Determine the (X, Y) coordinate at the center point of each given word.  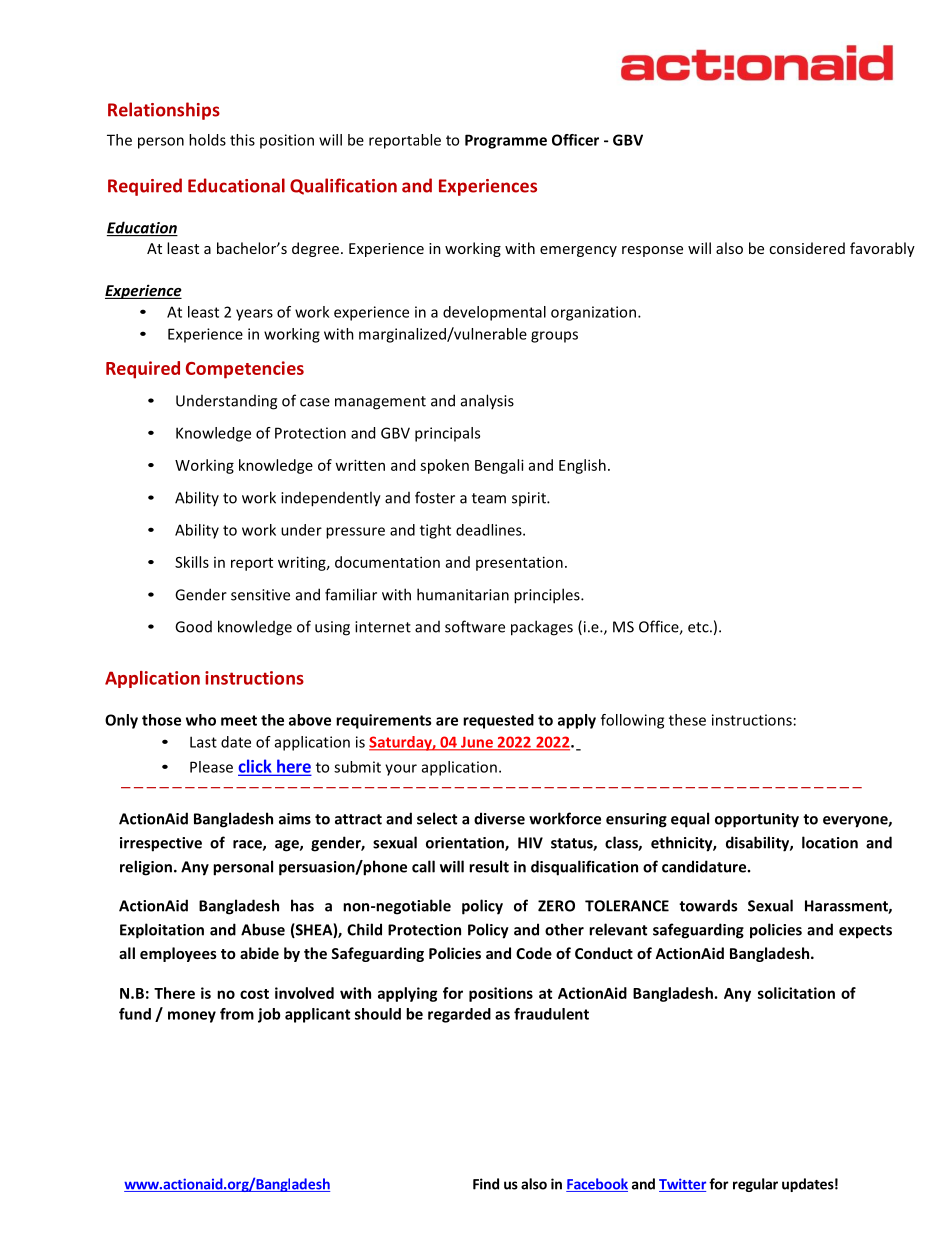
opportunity (757, 820)
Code (534, 953)
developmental (494, 313)
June (477, 743)
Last (203, 742)
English (582, 466)
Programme (506, 141)
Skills (192, 562)
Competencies (245, 370)
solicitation (796, 993)
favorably (882, 249)
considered (807, 248)
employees (178, 954)
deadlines (490, 530)
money (192, 1017)
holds (207, 140)
